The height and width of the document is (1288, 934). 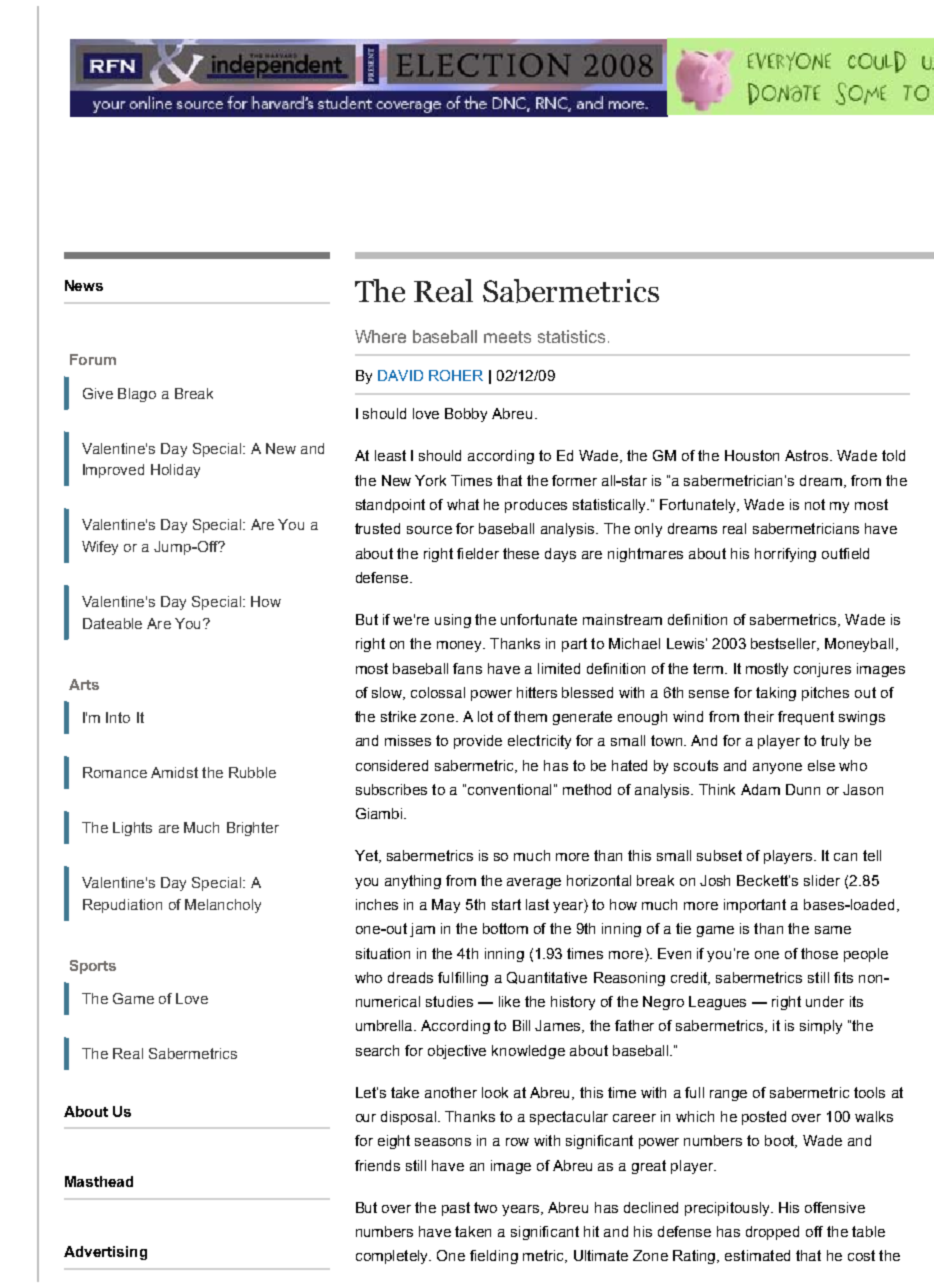 I want to click on News, so click(x=84, y=285).
